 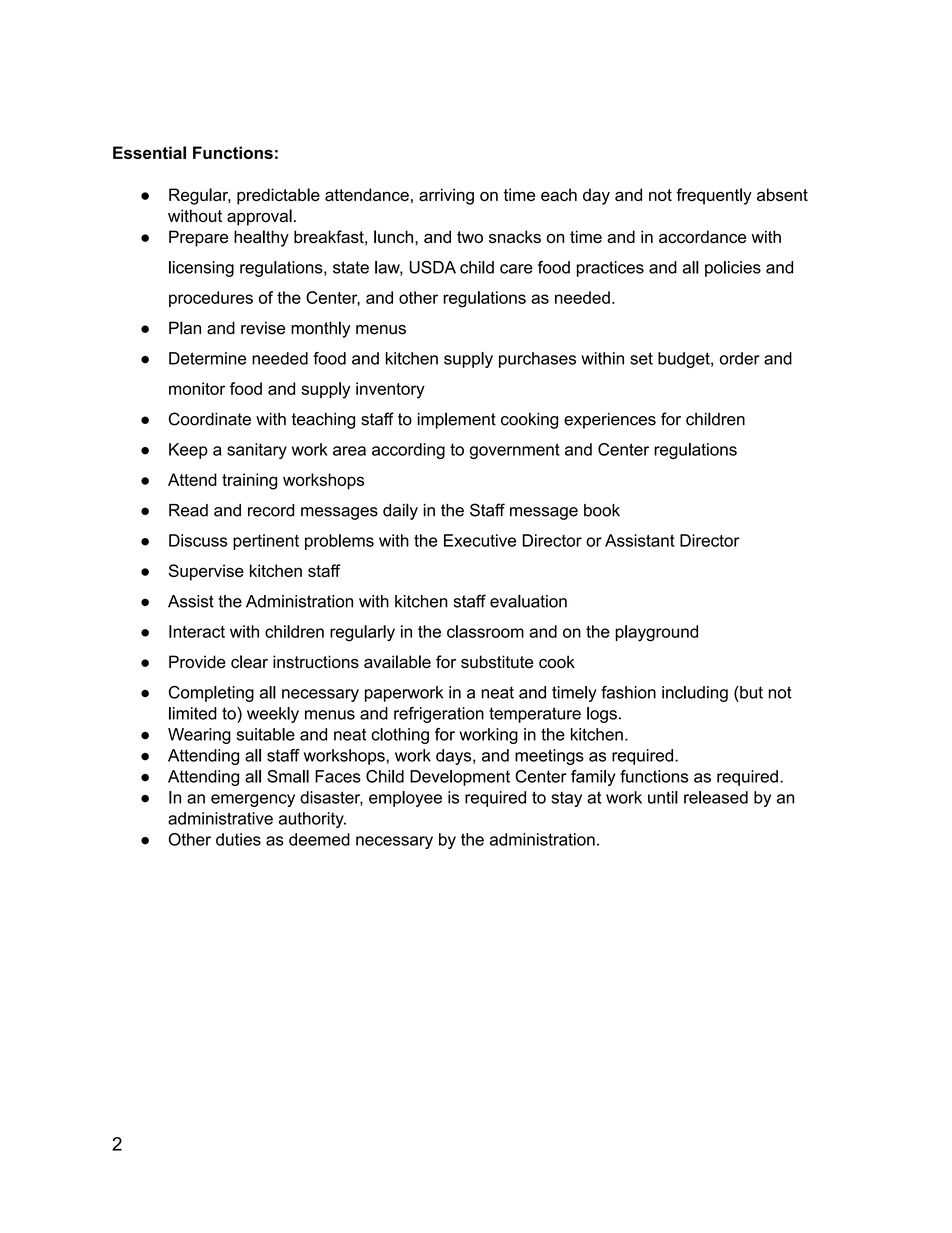 I want to click on administrative, so click(x=220, y=818).
